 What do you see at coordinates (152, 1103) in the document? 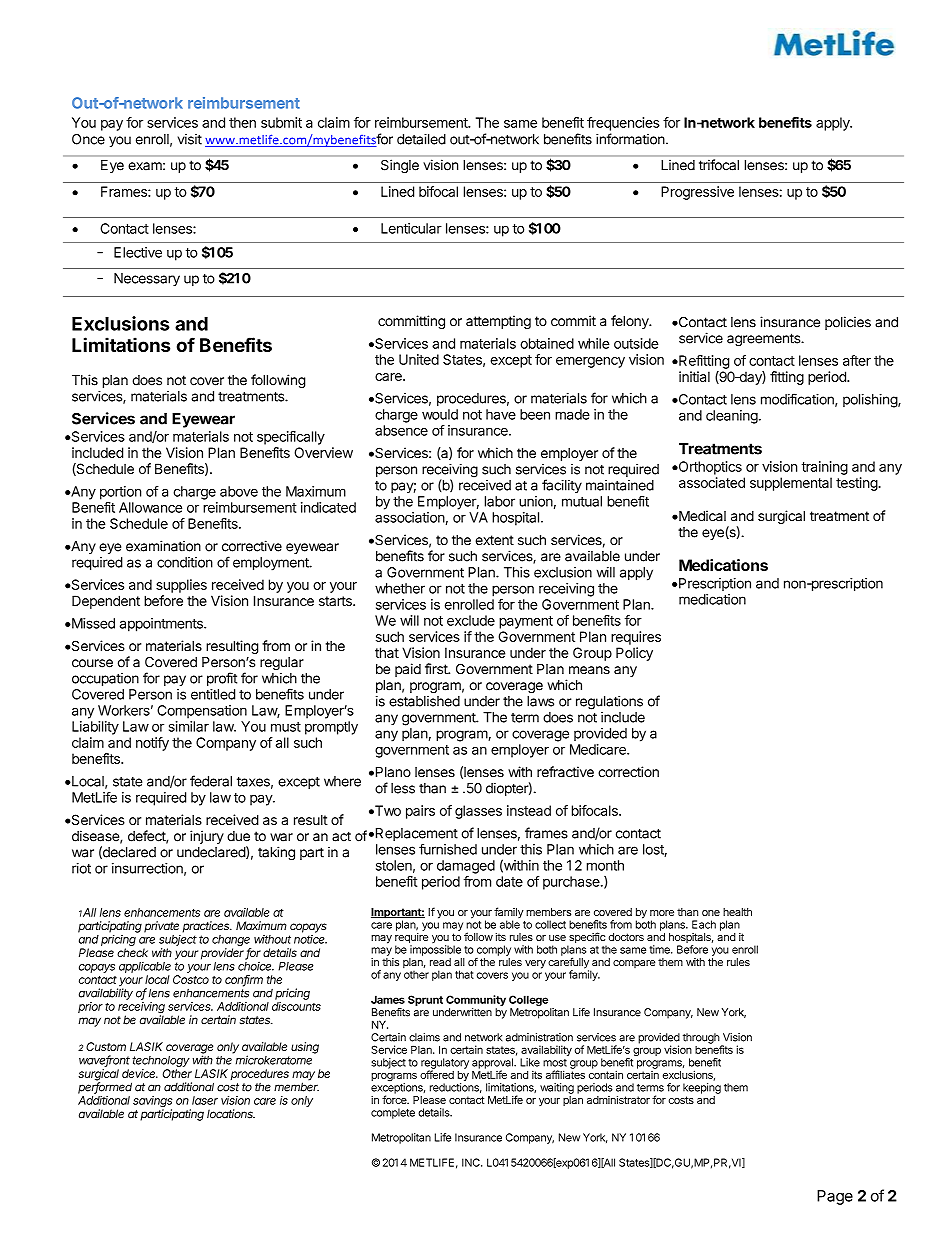
I see `savings` at bounding box center [152, 1103].
